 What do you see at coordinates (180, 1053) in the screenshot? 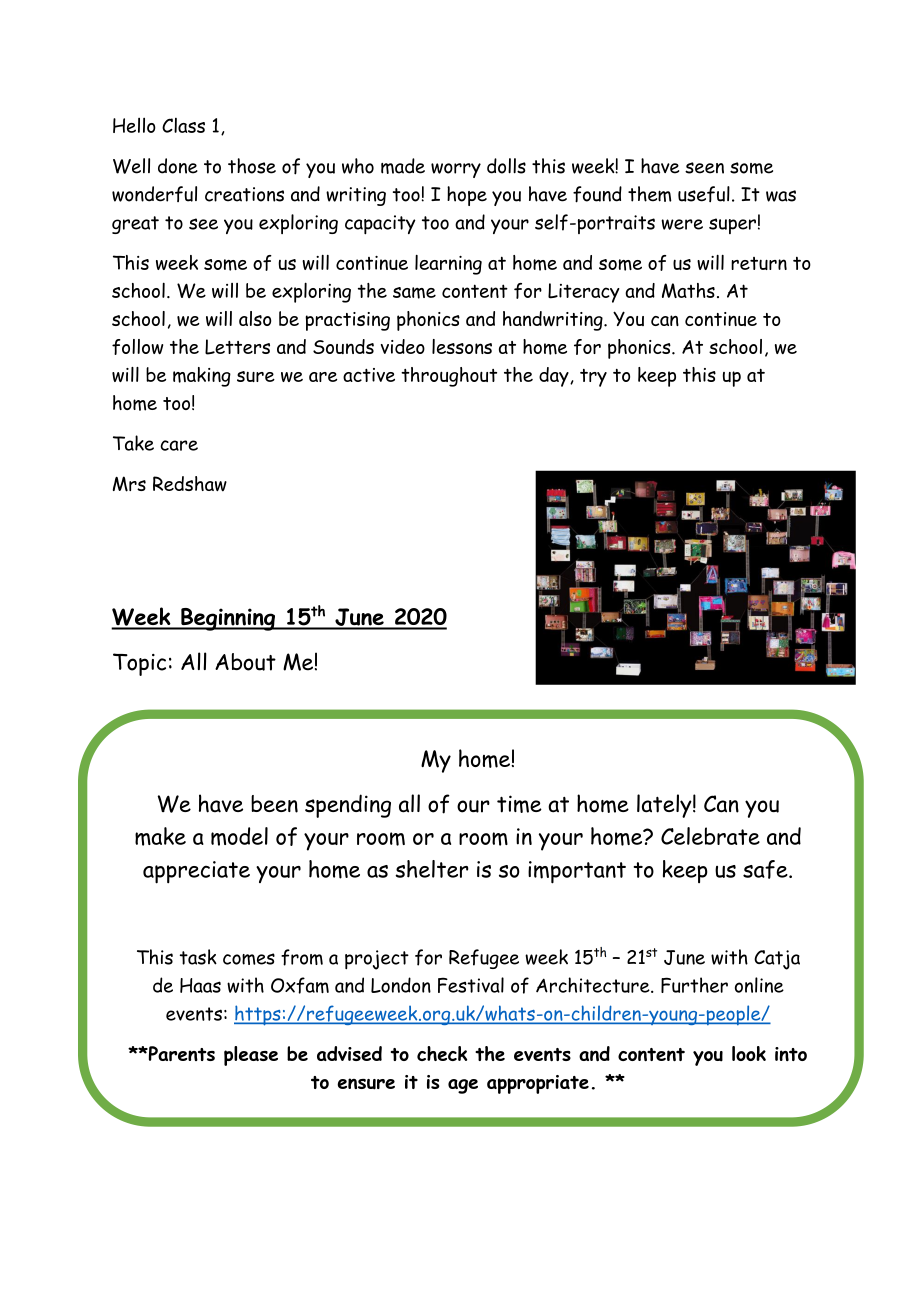
I see `Parents` at bounding box center [180, 1053].
